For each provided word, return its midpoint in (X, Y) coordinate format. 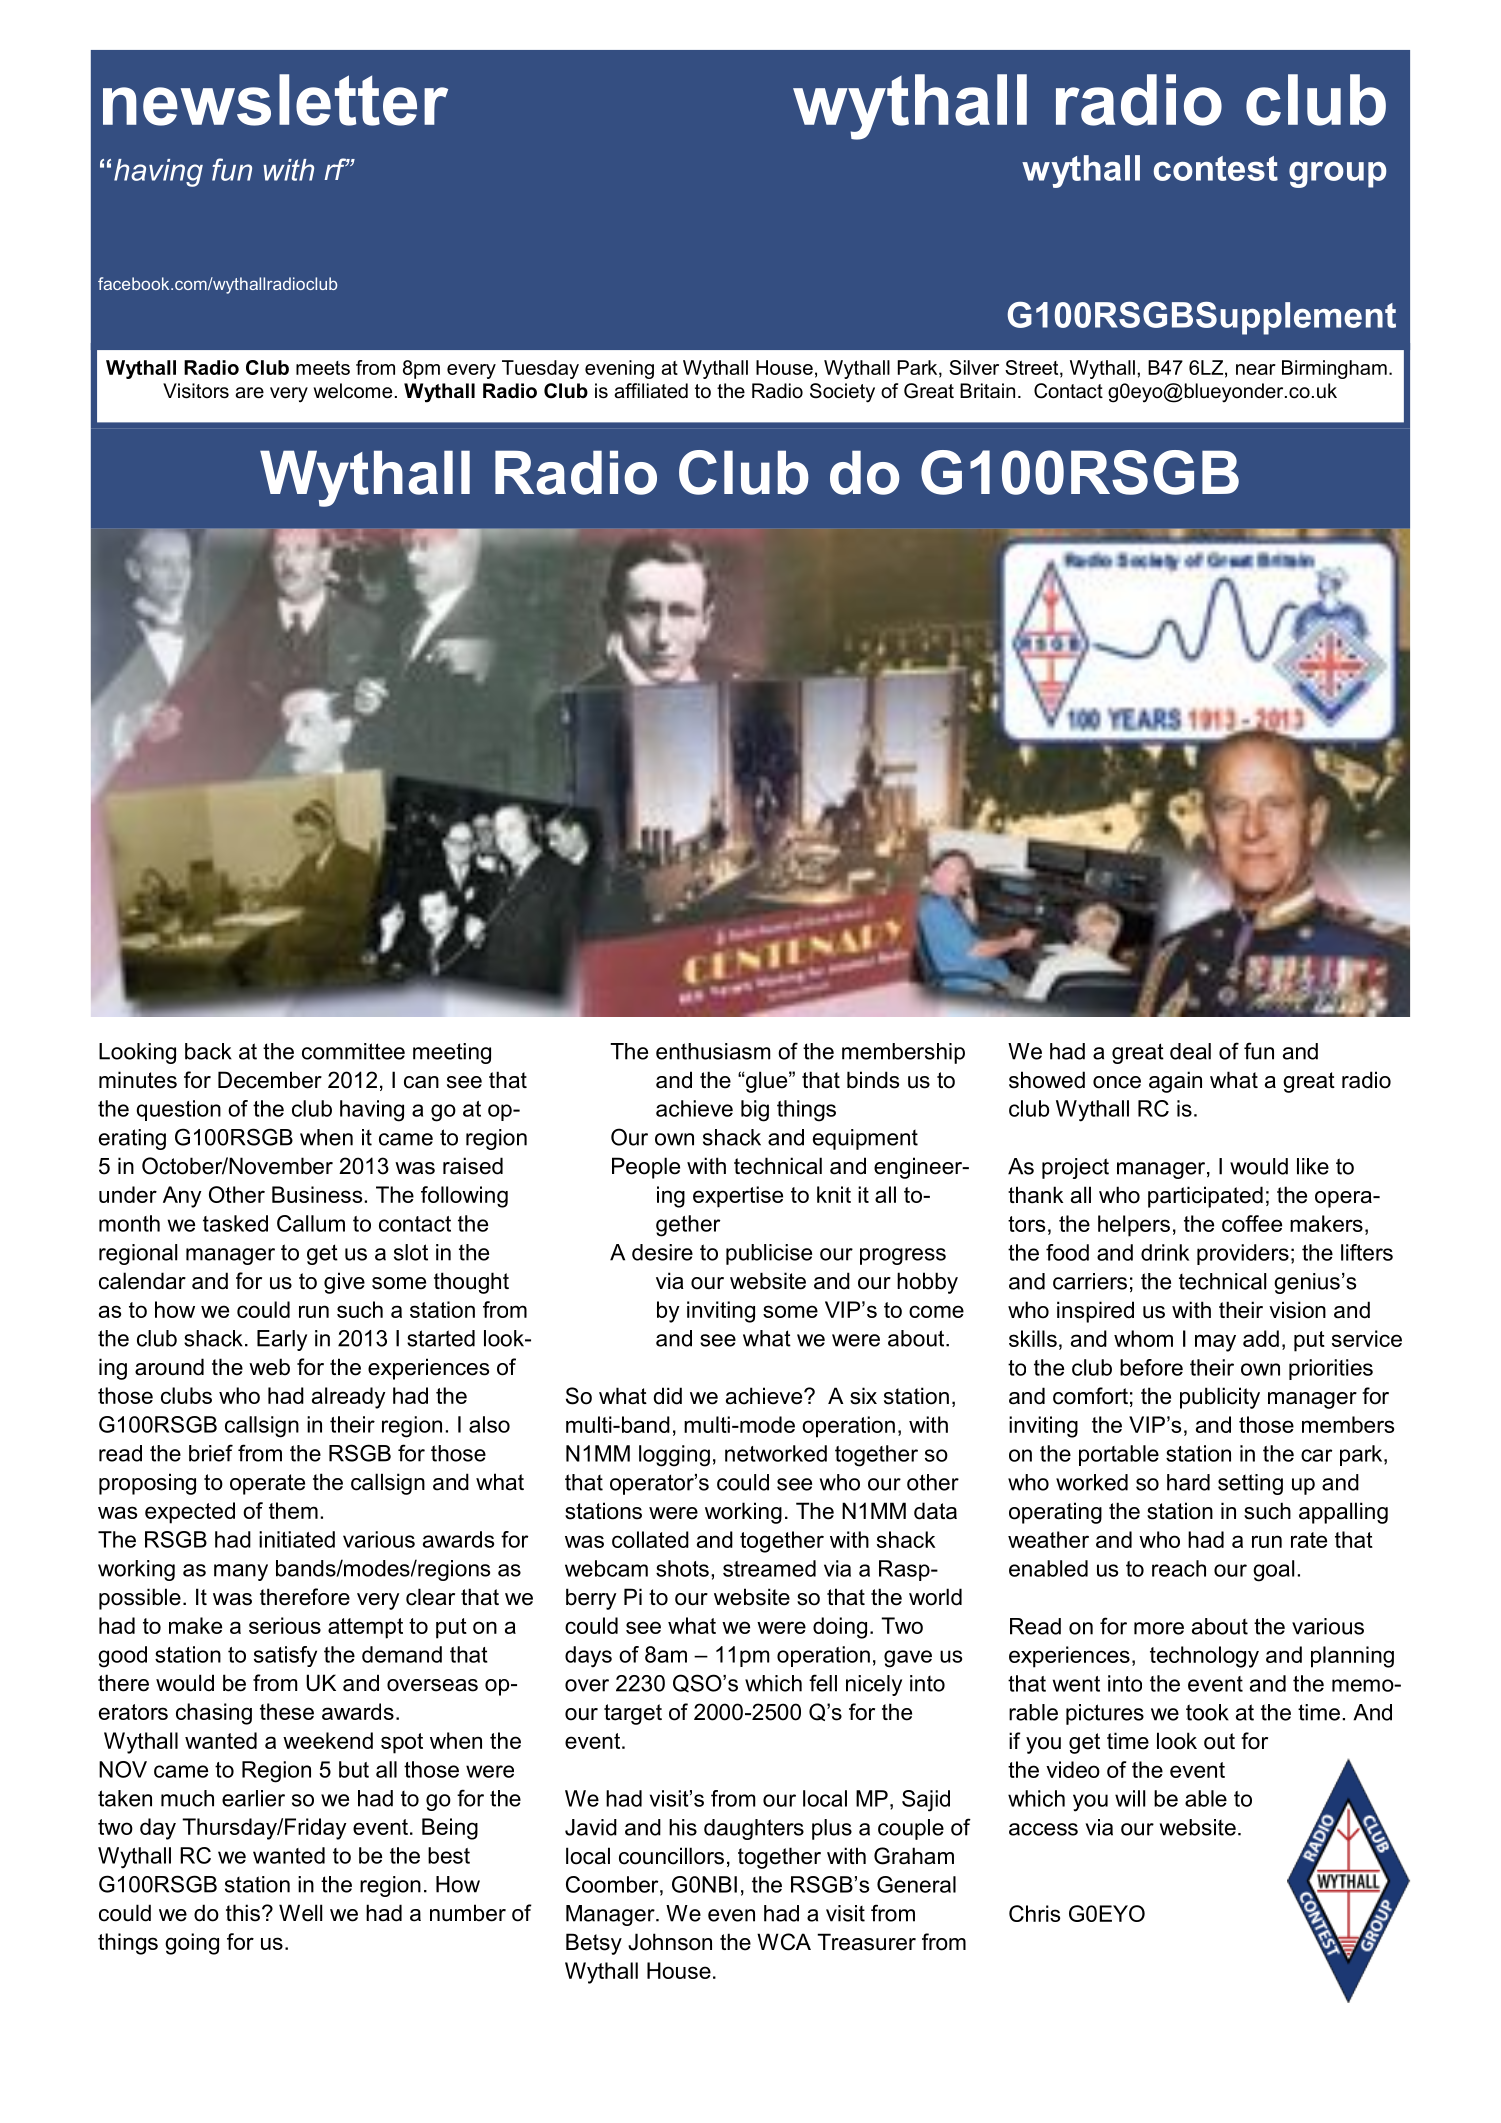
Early (282, 1340)
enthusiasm (713, 1051)
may (1215, 1343)
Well (300, 1913)
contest (1216, 168)
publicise (769, 1254)
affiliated (651, 391)
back (208, 1051)
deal (1190, 1051)
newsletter (275, 100)
